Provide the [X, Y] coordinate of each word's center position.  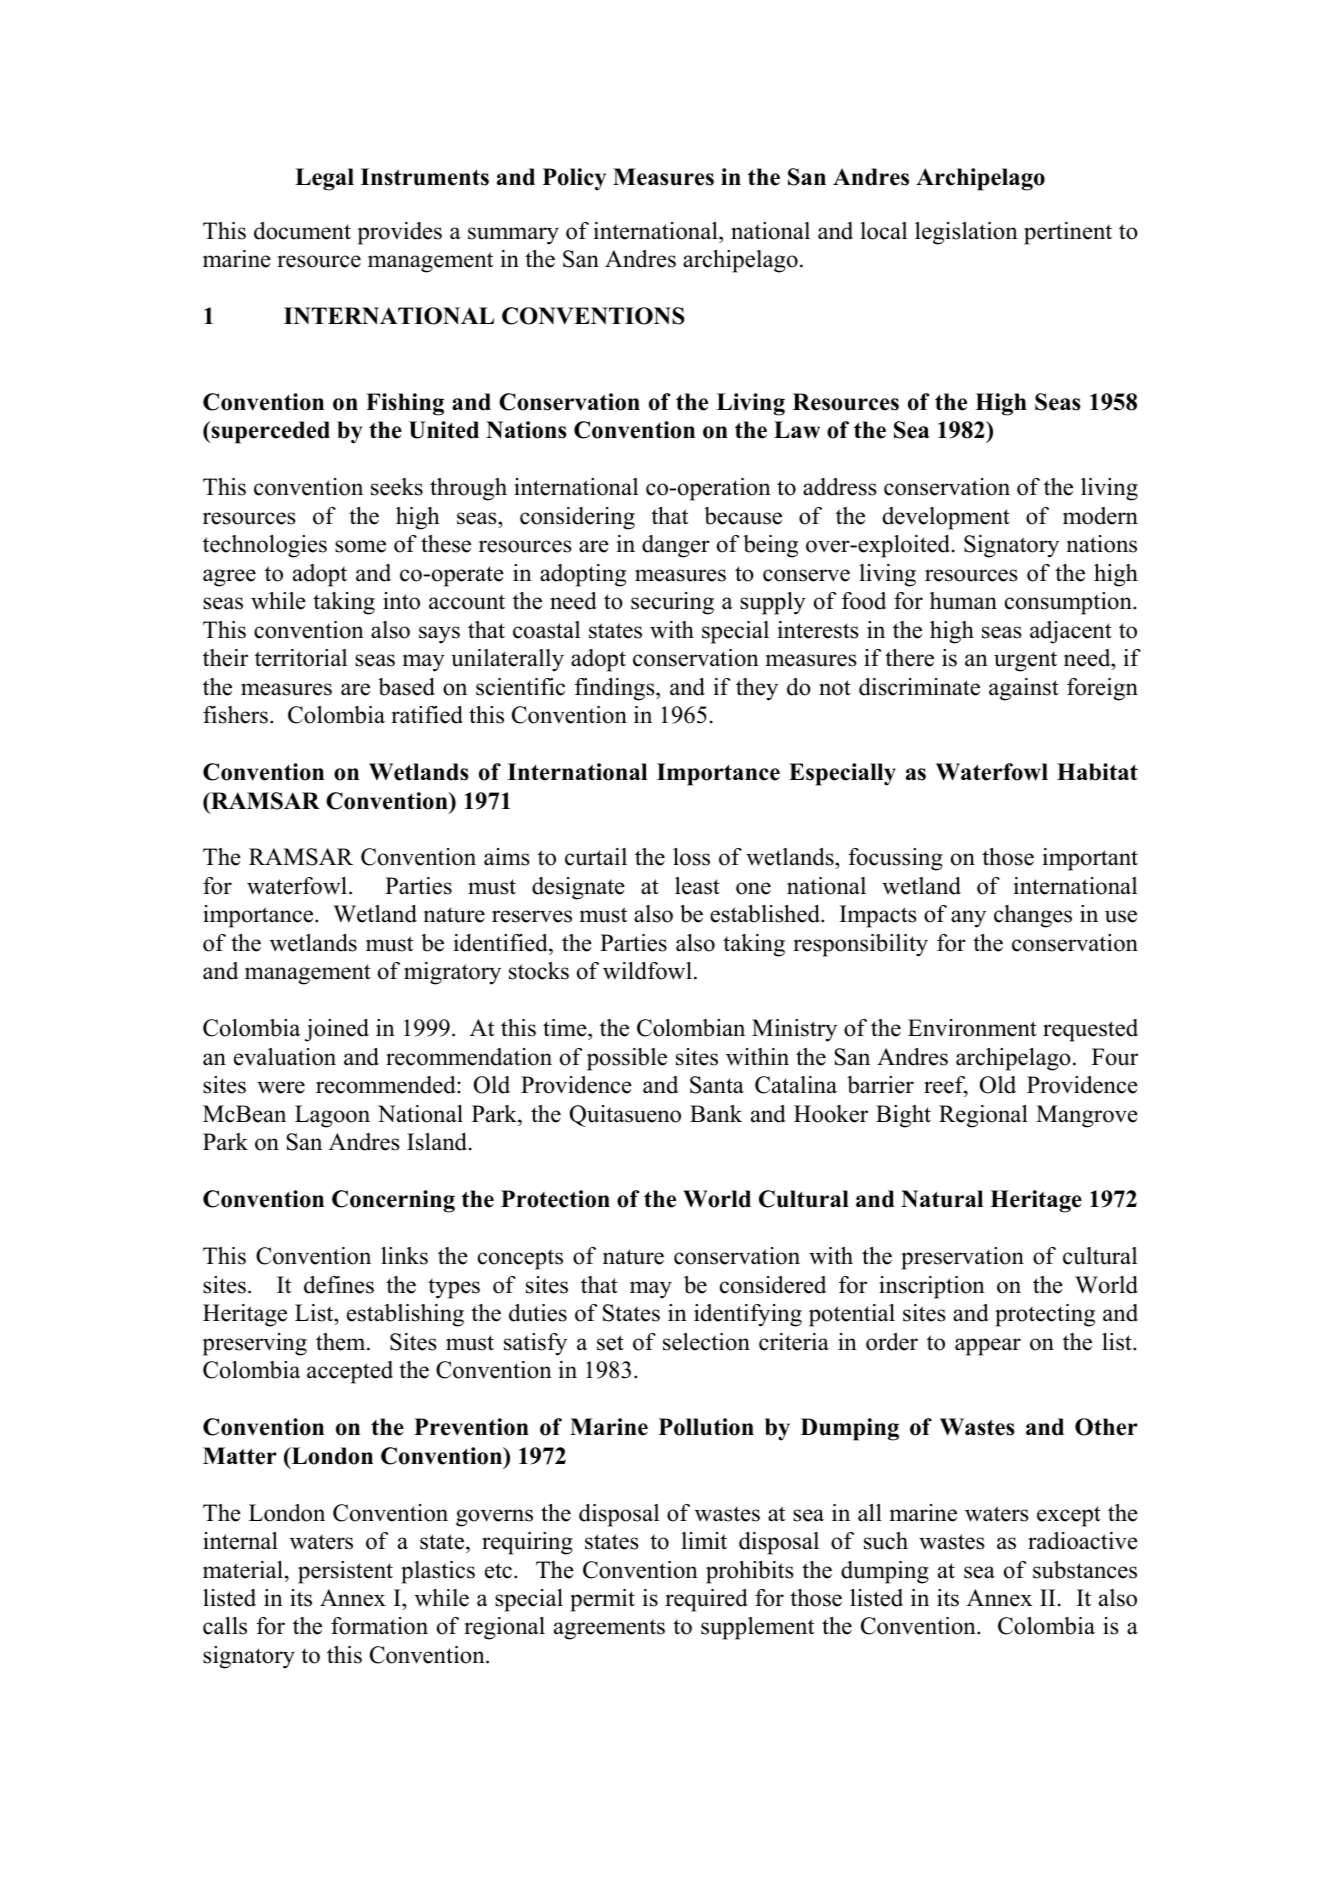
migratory [452, 973]
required [706, 1600]
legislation [966, 233]
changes [1033, 916]
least [697, 886]
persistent [345, 1572]
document [302, 231]
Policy [574, 179]
